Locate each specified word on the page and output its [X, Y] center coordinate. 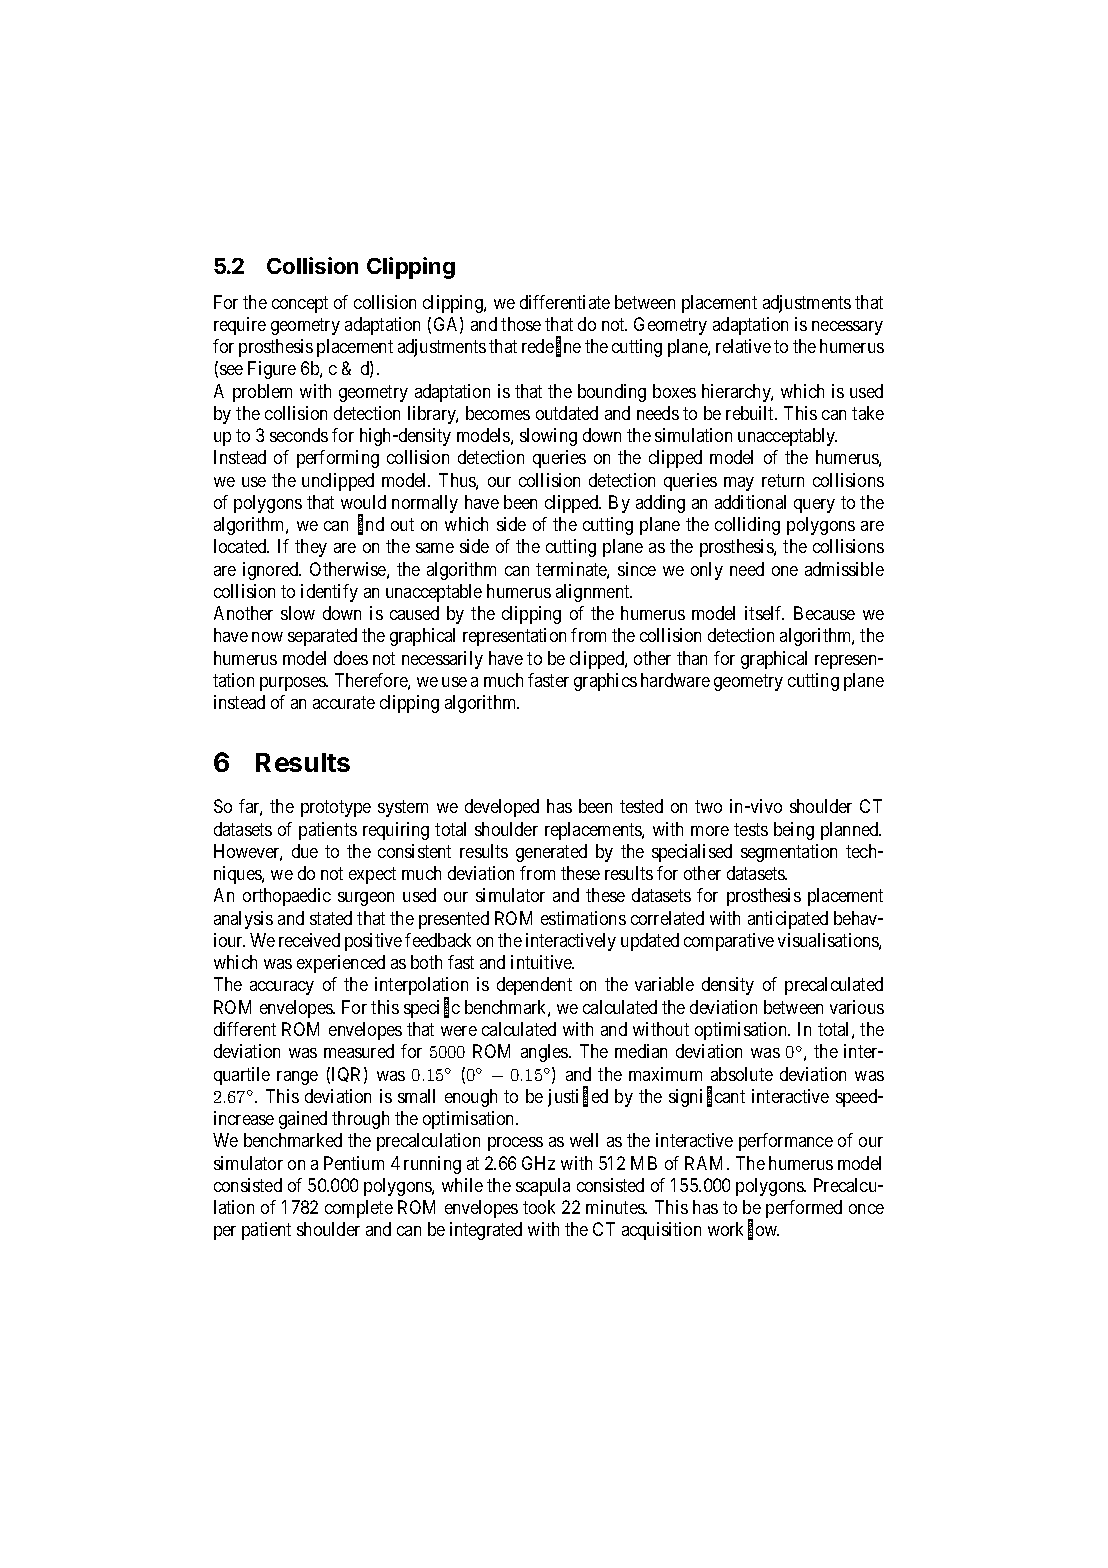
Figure [272, 370]
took [539, 1207]
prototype [336, 809]
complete [359, 1209]
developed [502, 808]
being [794, 831]
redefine [551, 347]
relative [743, 346]
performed [804, 1209]
